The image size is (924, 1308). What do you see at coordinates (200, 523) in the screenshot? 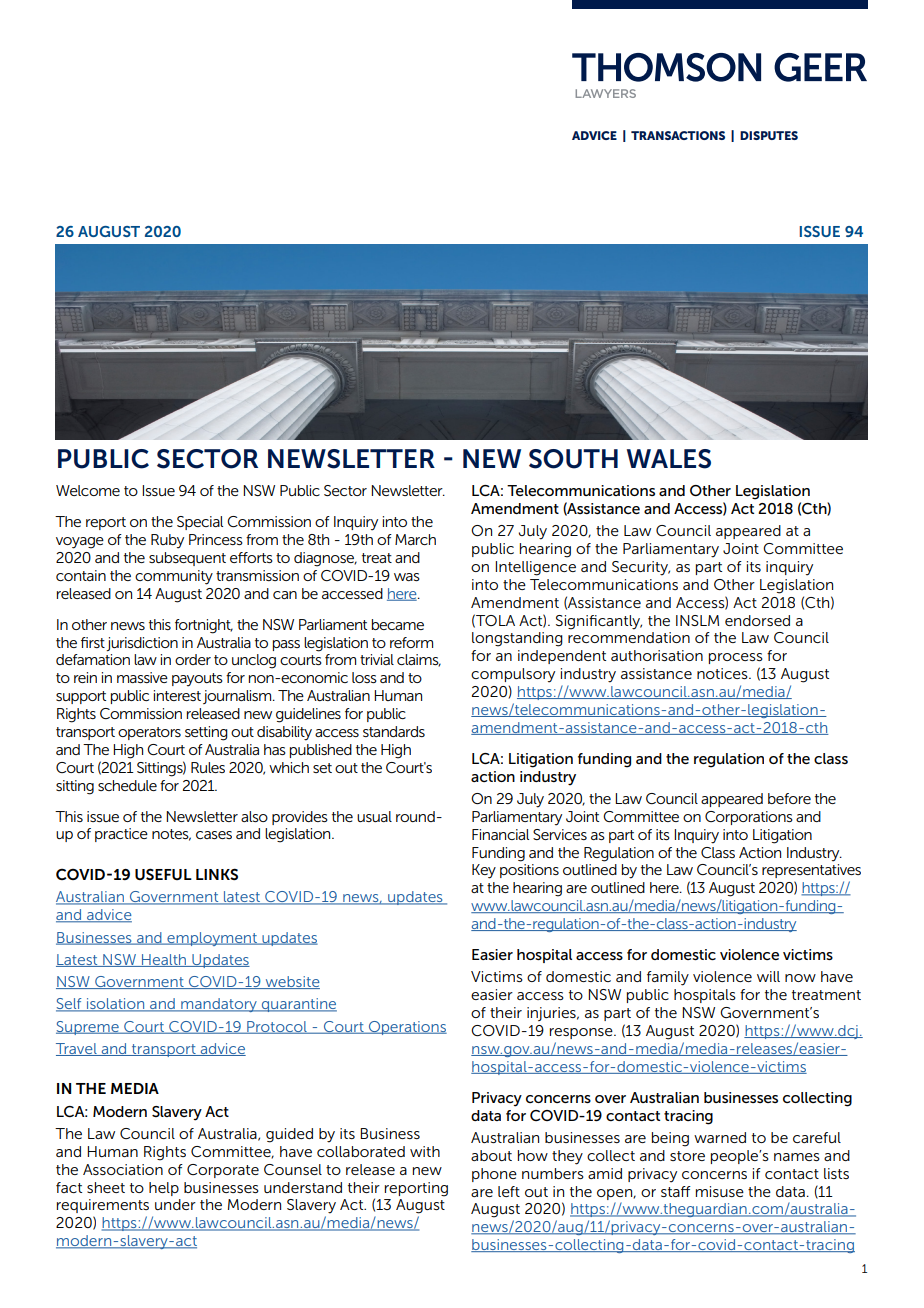
I see `Special` at bounding box center [200, 523].
